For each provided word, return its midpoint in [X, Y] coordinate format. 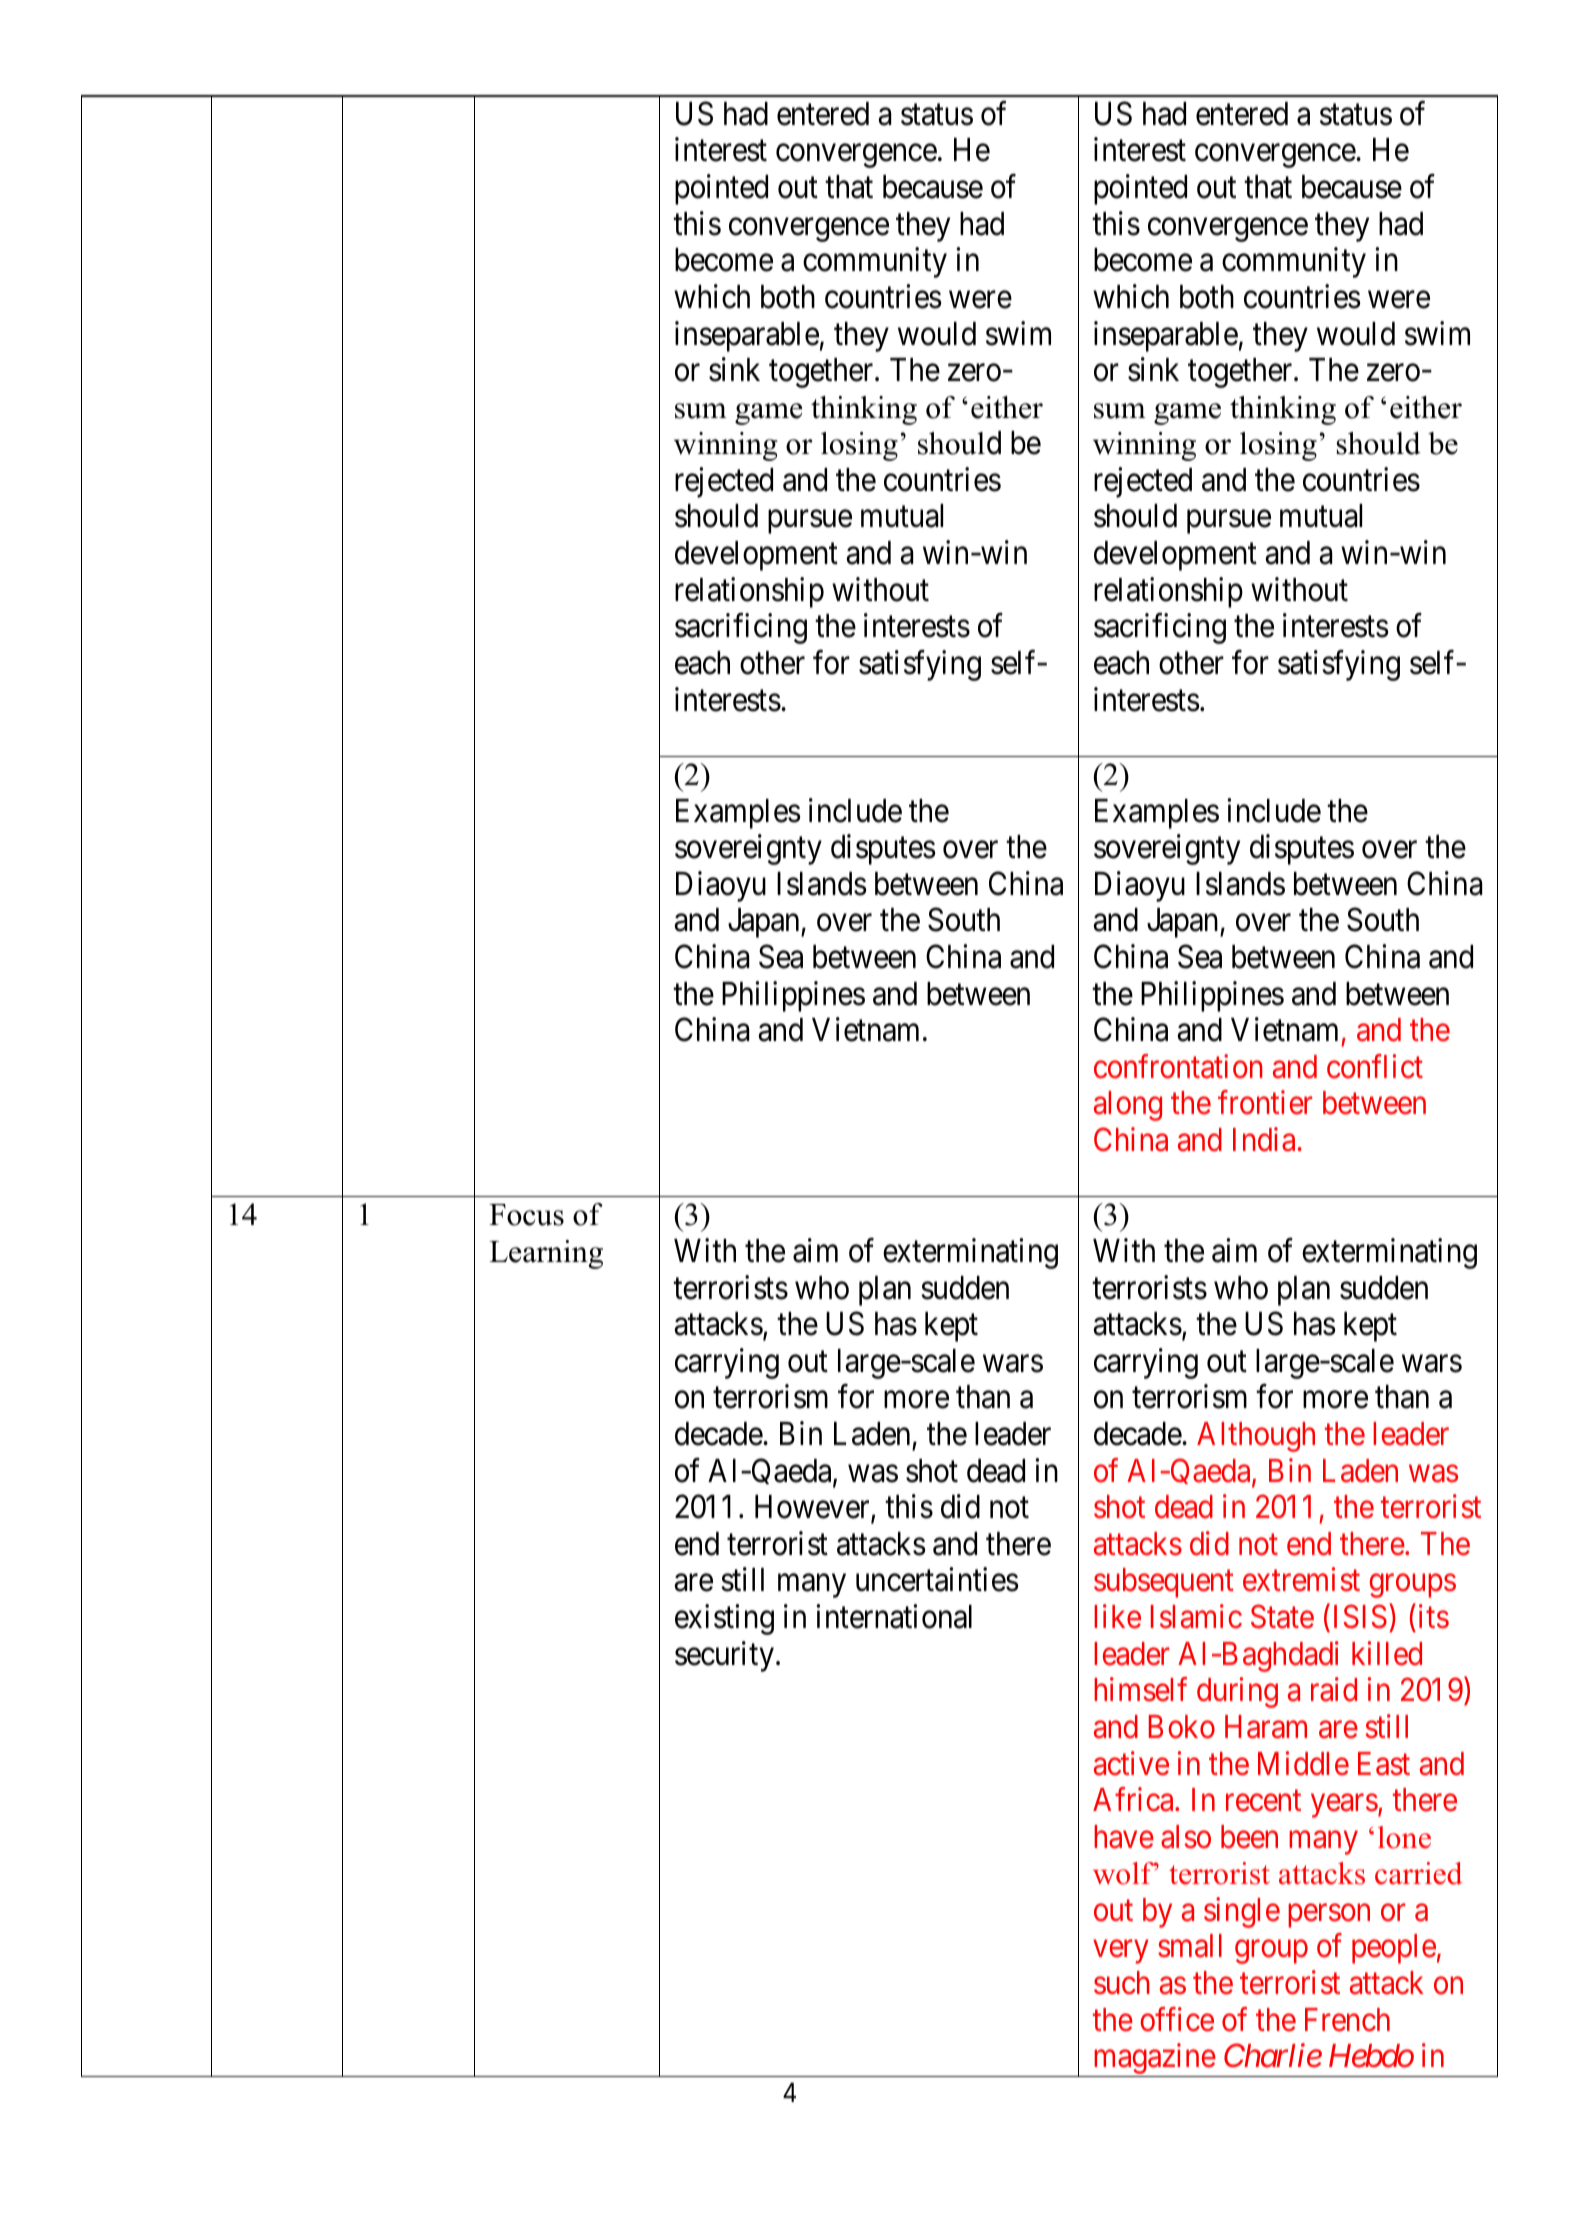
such [1121, 1983]
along [1128, 1106]
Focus [526, 1215]
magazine [1153, 2060]
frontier [1265, 1103]
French [1347, 2020]
